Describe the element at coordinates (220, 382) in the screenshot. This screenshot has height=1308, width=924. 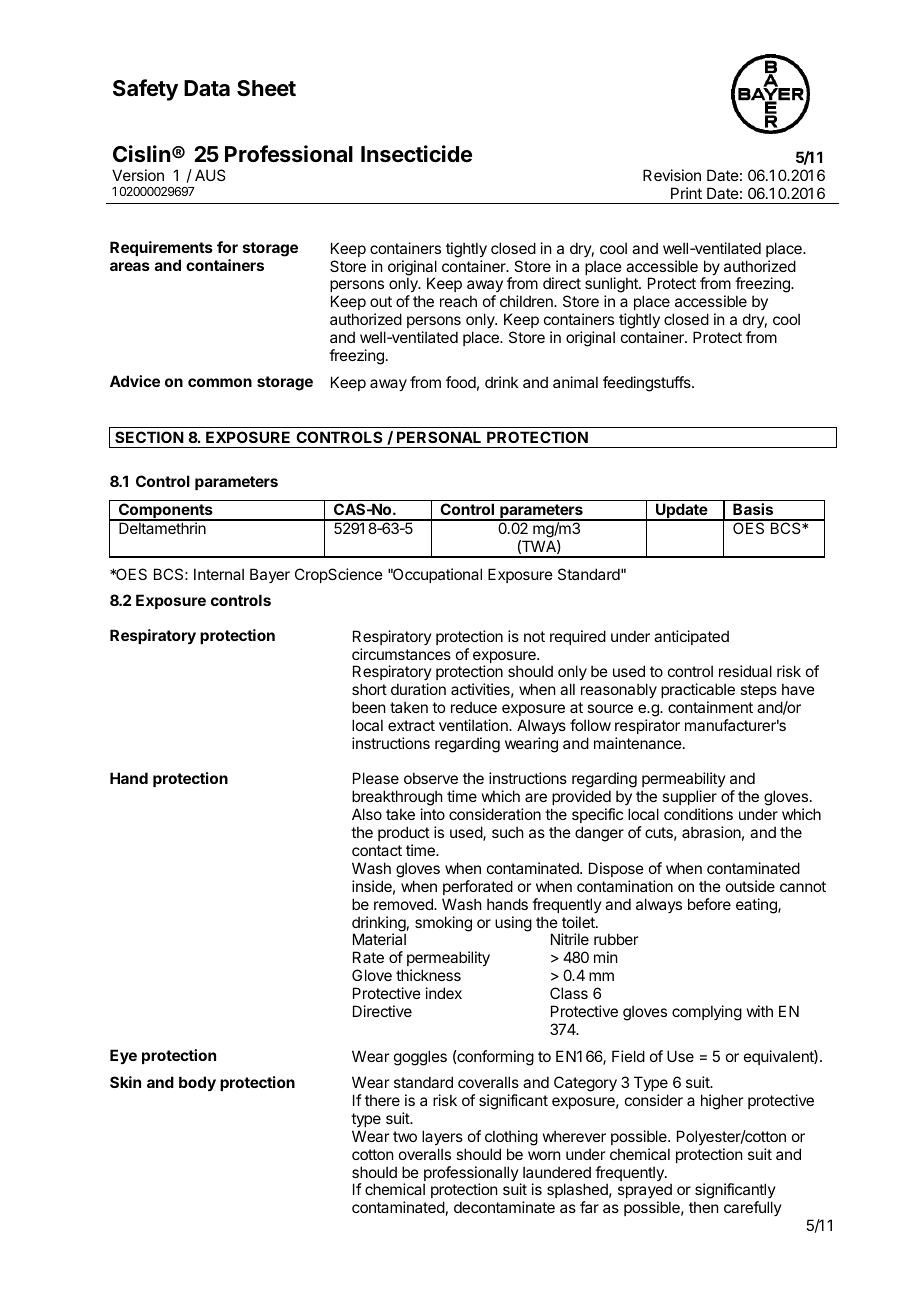
I see `common` at that location.
